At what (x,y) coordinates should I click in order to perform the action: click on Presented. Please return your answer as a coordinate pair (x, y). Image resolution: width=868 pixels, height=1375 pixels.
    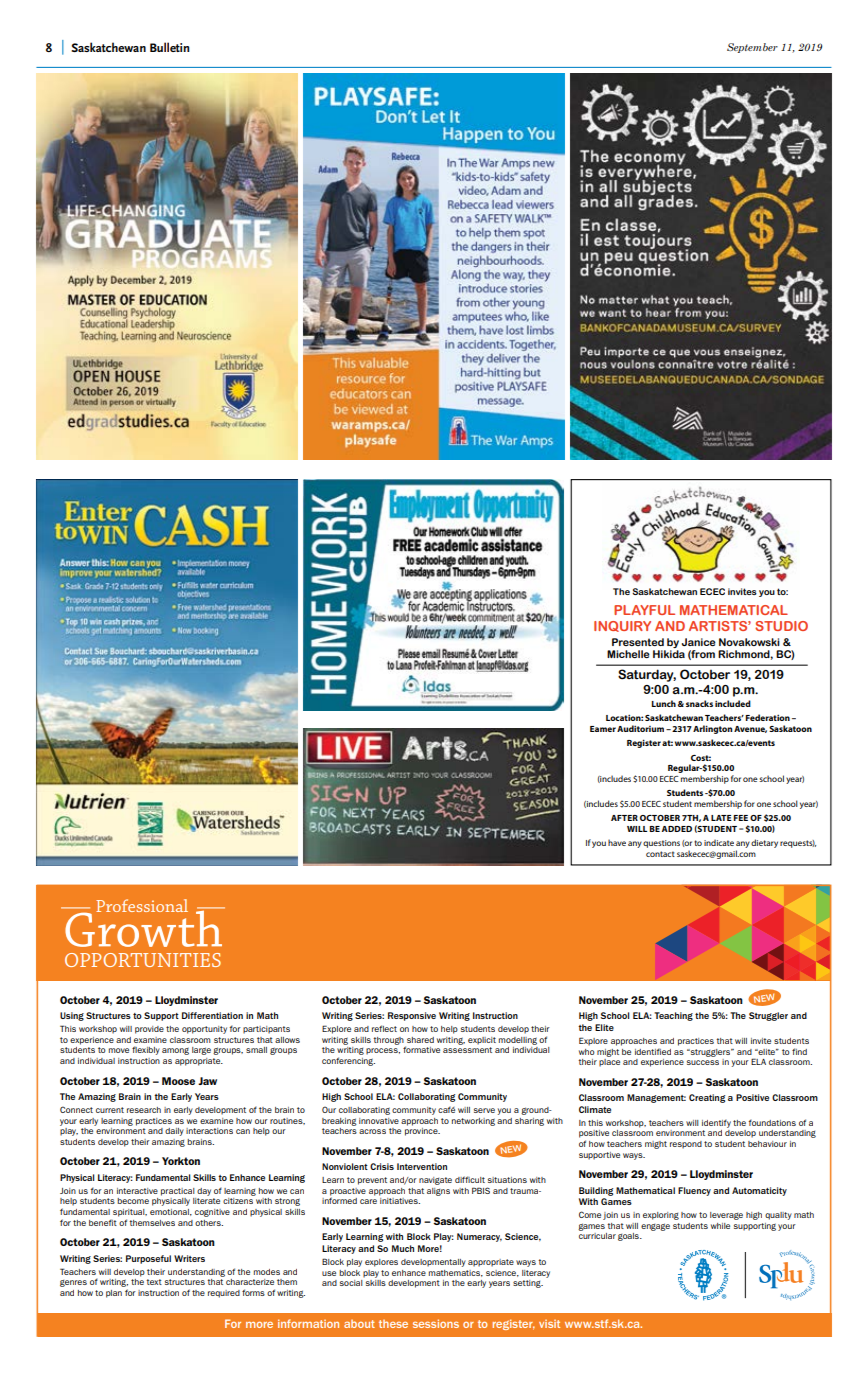
    Looking at the image, I should click on (638, 642).
